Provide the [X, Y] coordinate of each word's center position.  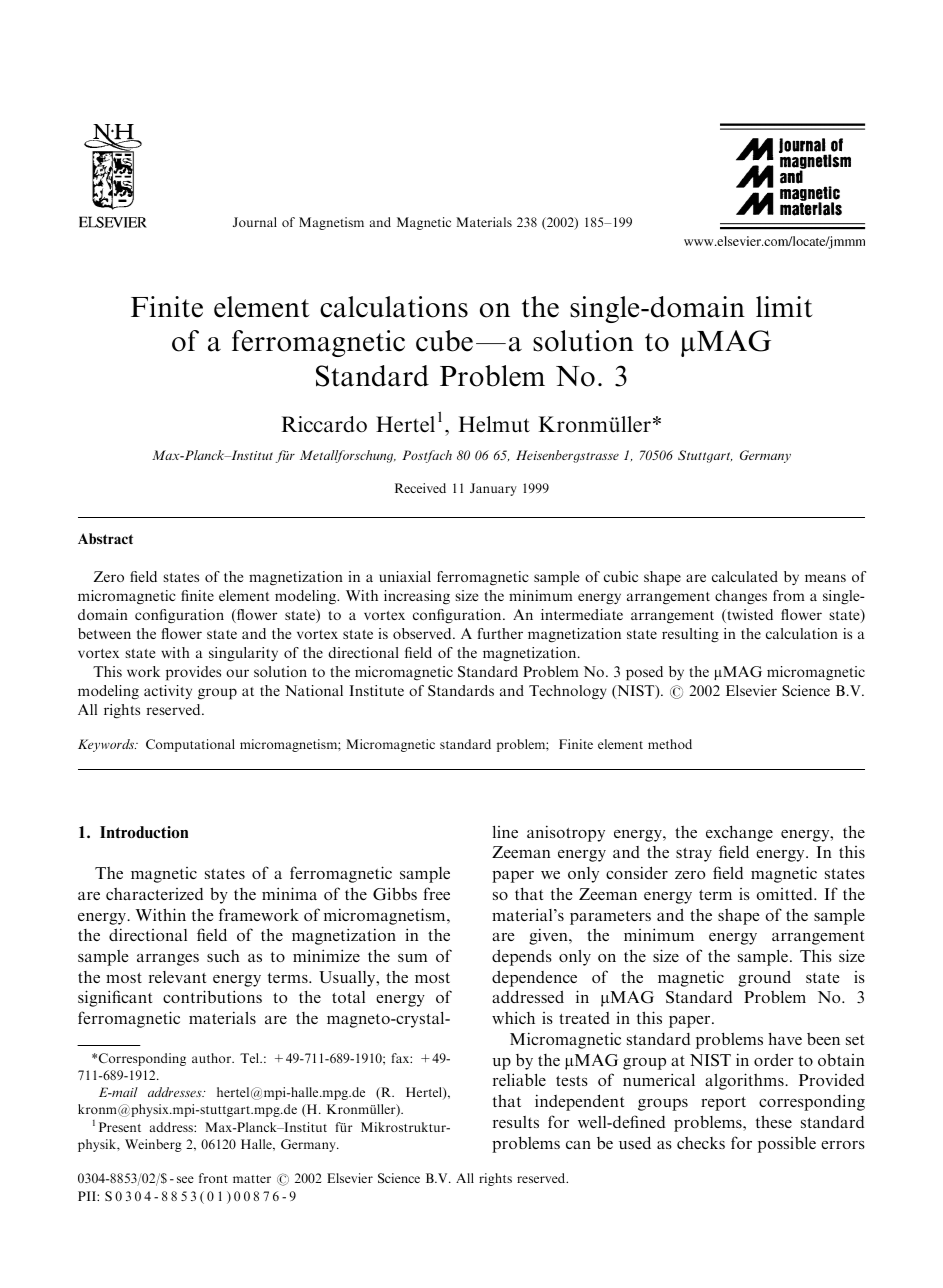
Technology [568, 692]
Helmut [494, 424]
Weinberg [153, 1145]
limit [784, 307]
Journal [255, 222]
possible [787, 1145]
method [670, 744]
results [516, 1122]
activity [168, 692]
